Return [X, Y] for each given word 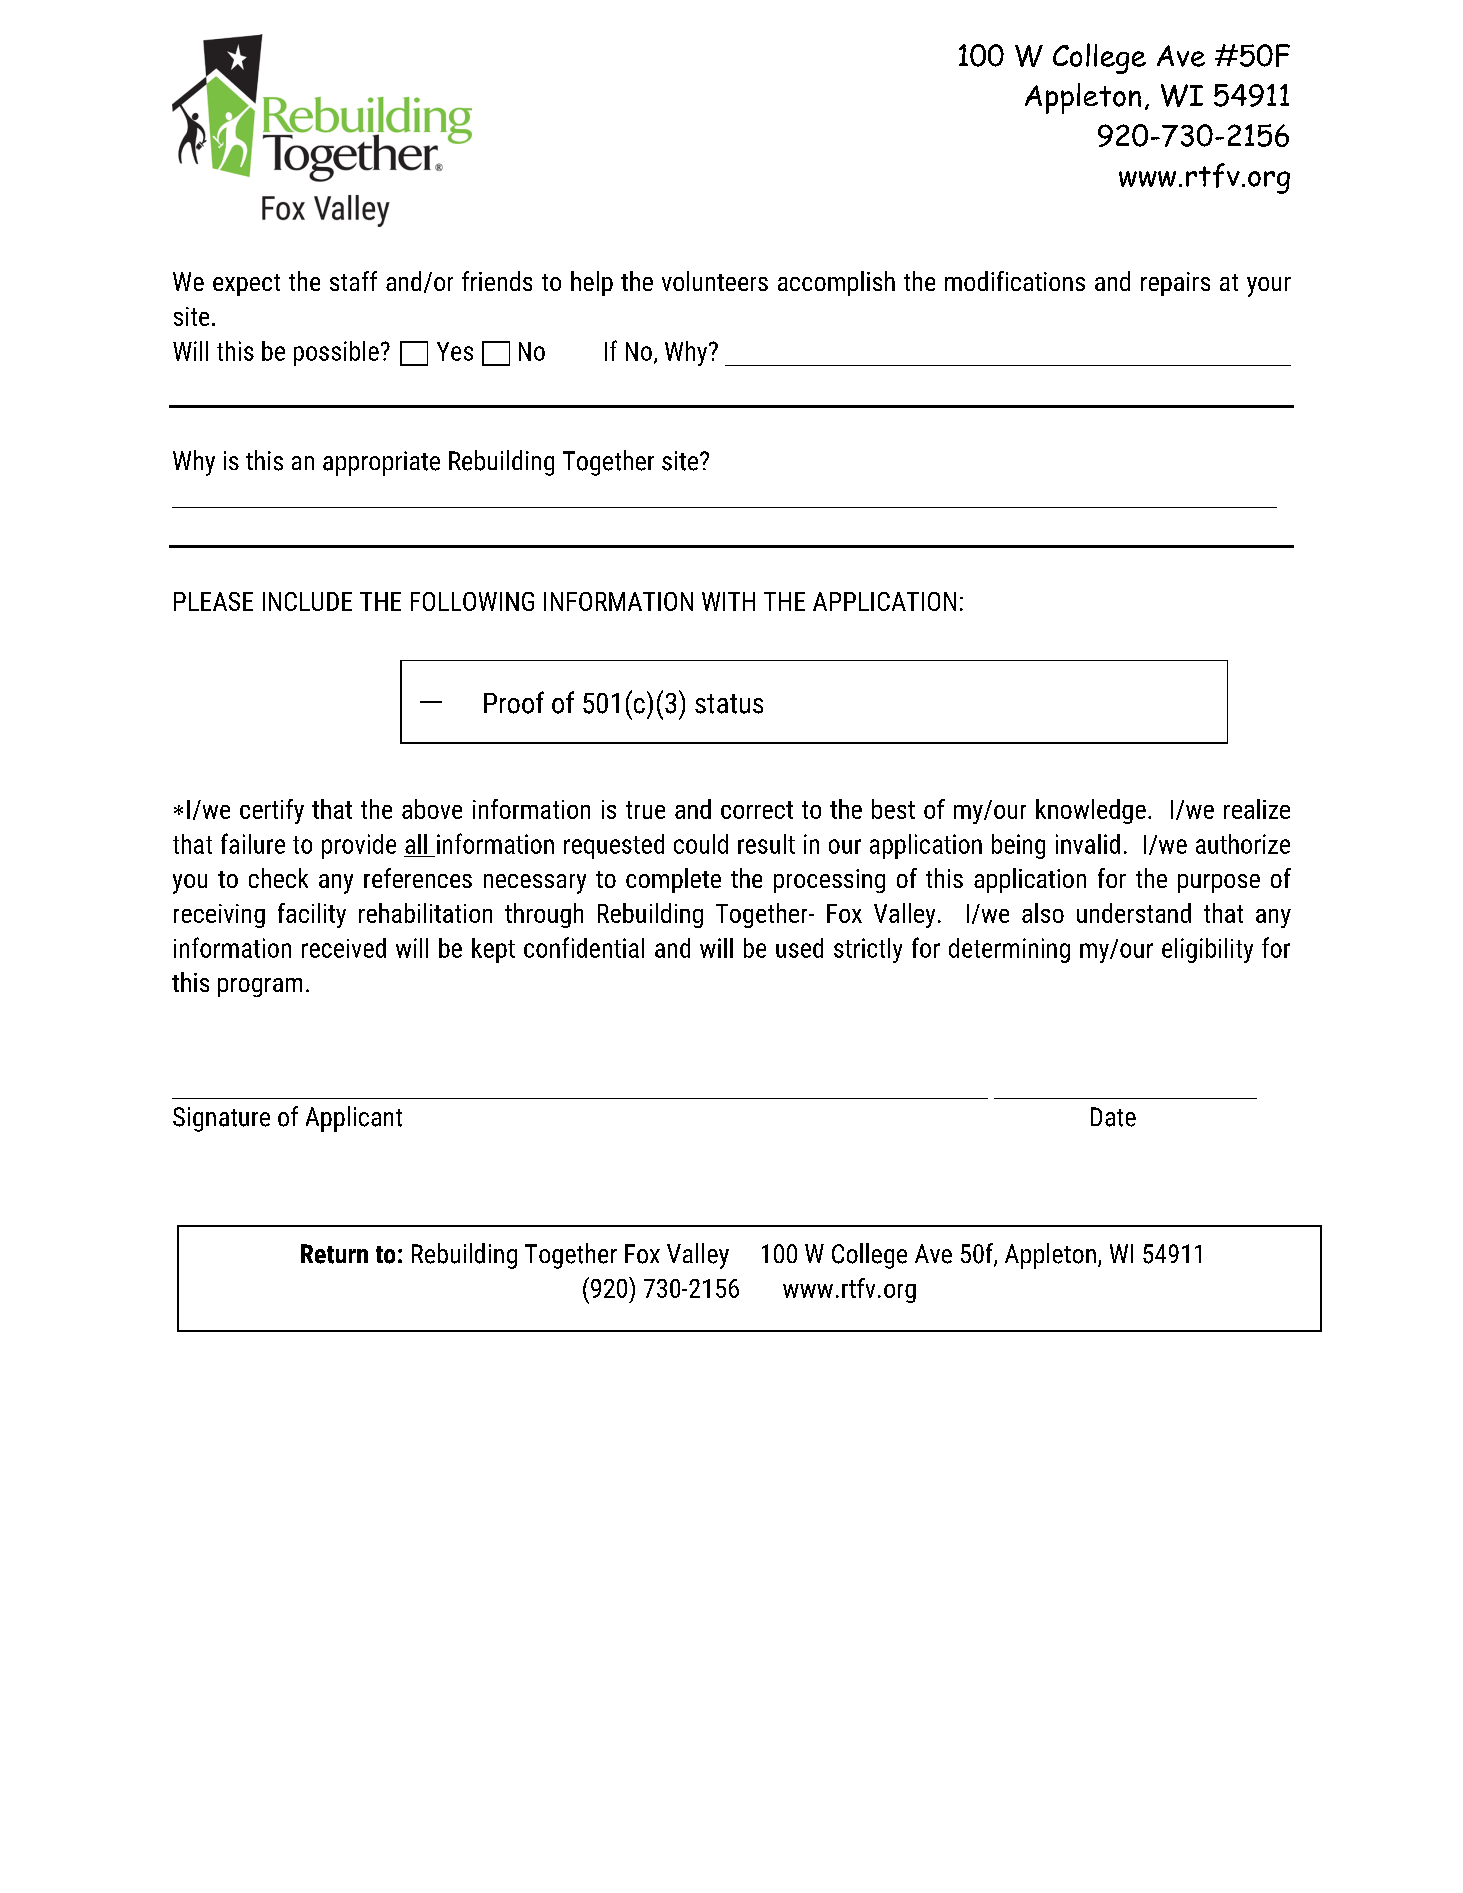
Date [1113, 1117]
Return [334, 1254]
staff [353, 281]
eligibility [1207, 950]
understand [1134, 913]
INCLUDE [307, 601]
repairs [1175, 284]
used [799, 948]
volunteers [715, 281]
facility [312, 915]
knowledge [1091, 811]
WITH [728, 601]
